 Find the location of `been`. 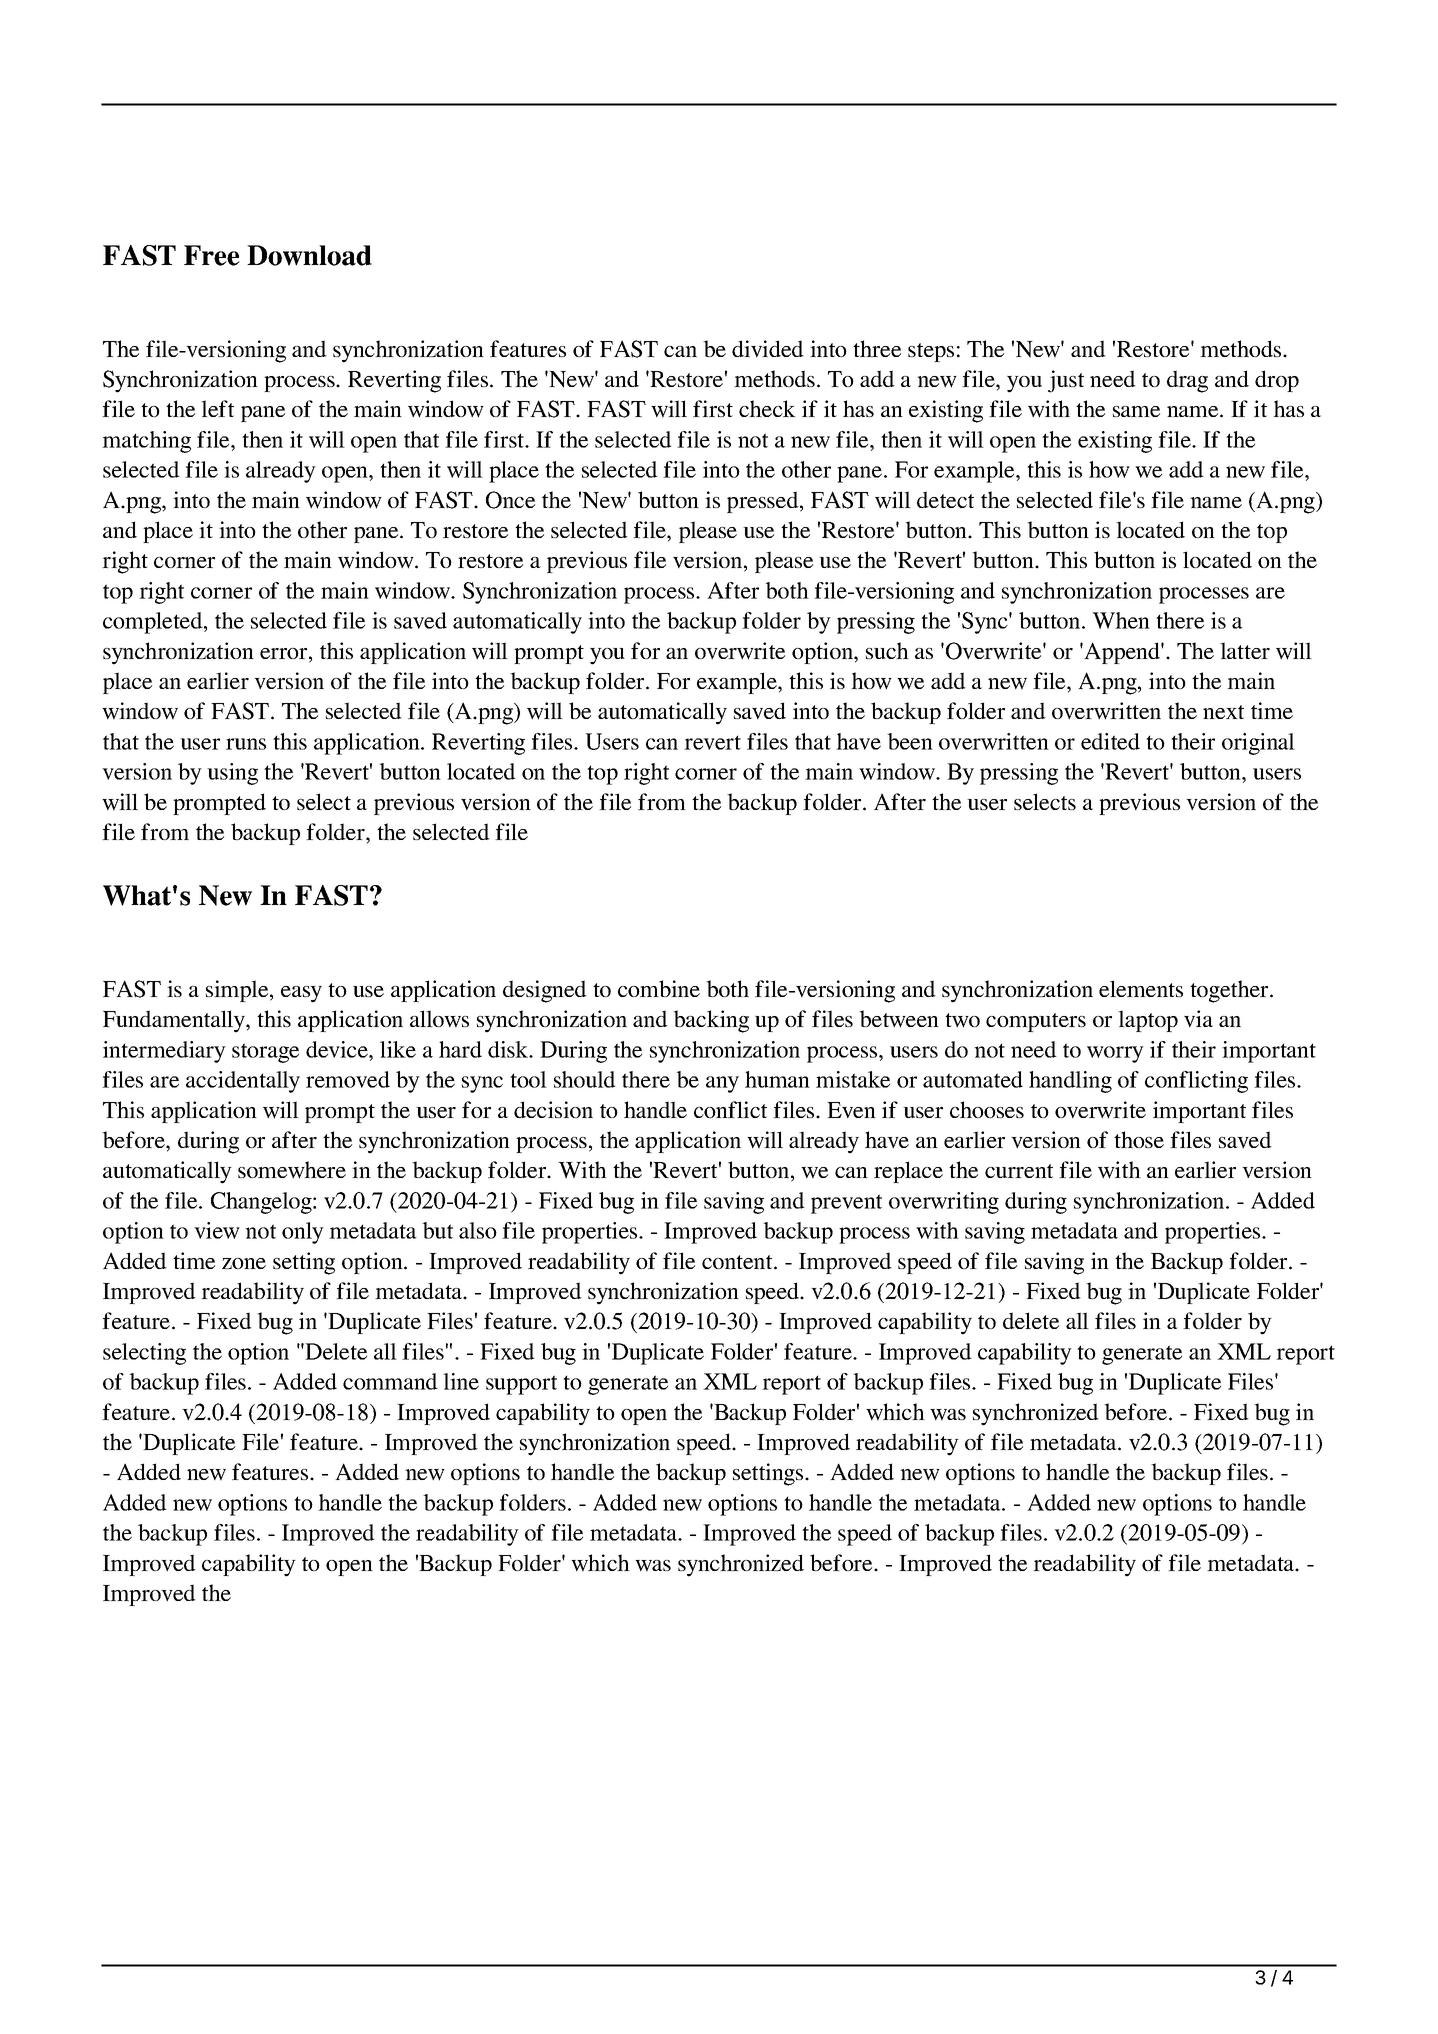

been is located at coordinates (910, 741).
